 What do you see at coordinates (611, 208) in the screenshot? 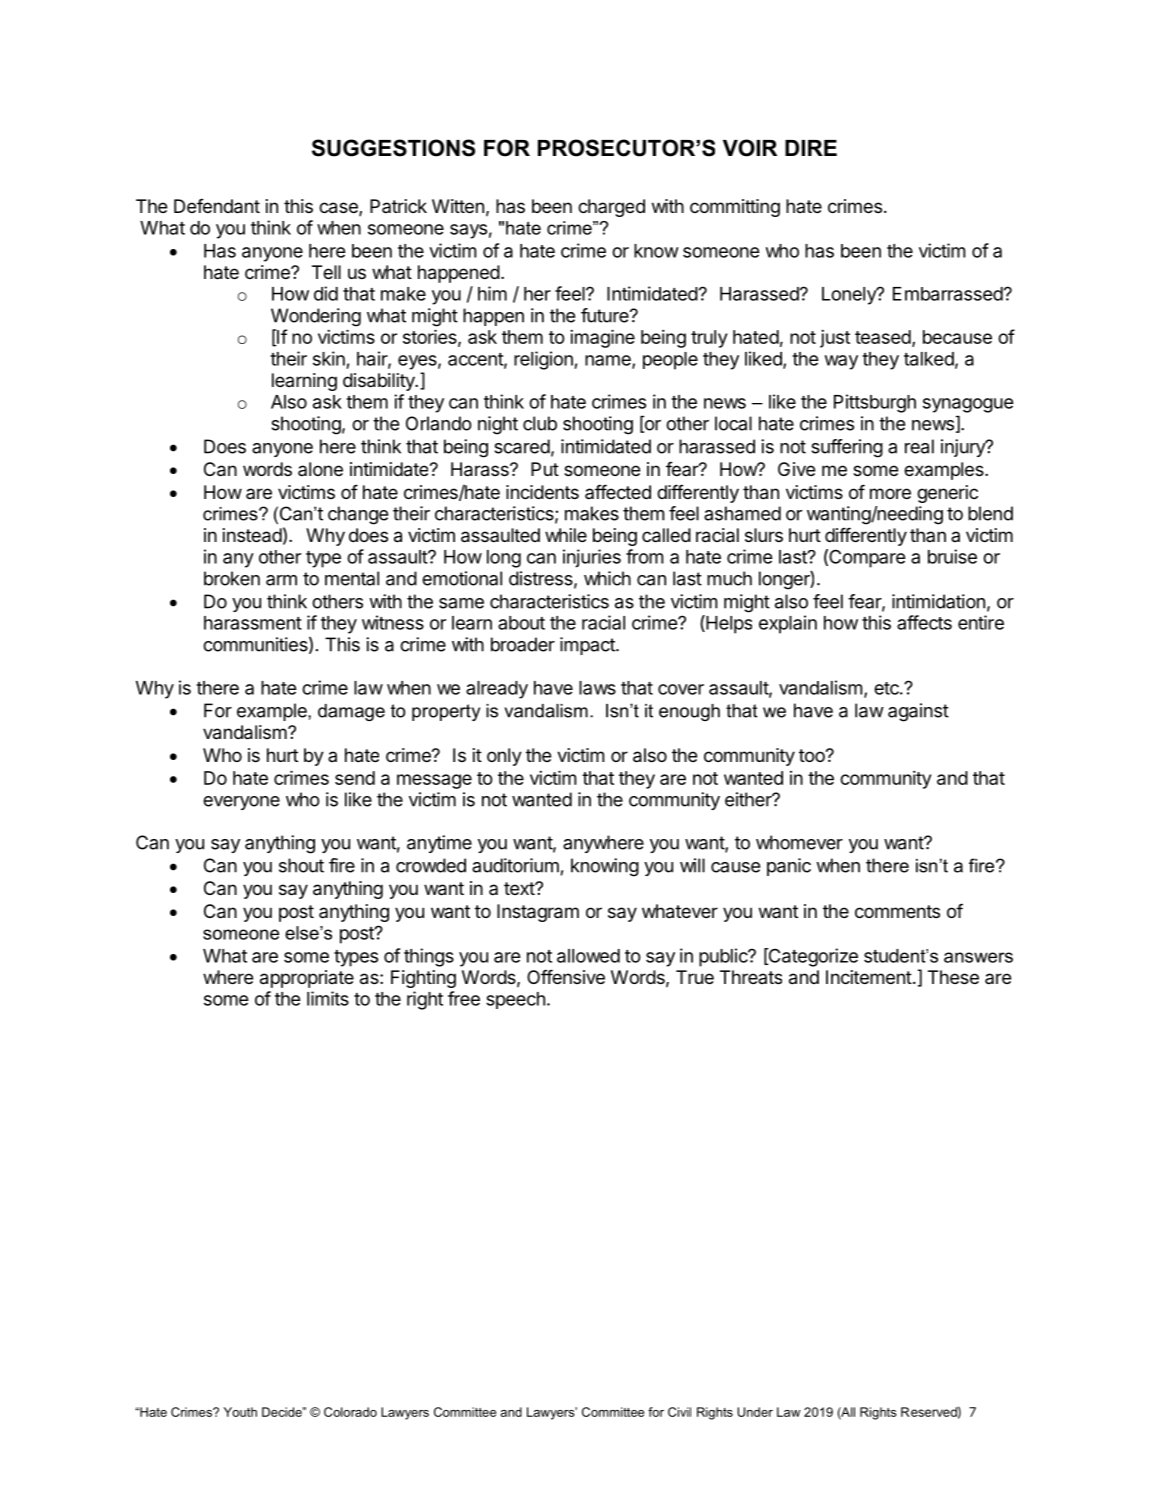
I see `charged` at bounding box center [611, 208].
